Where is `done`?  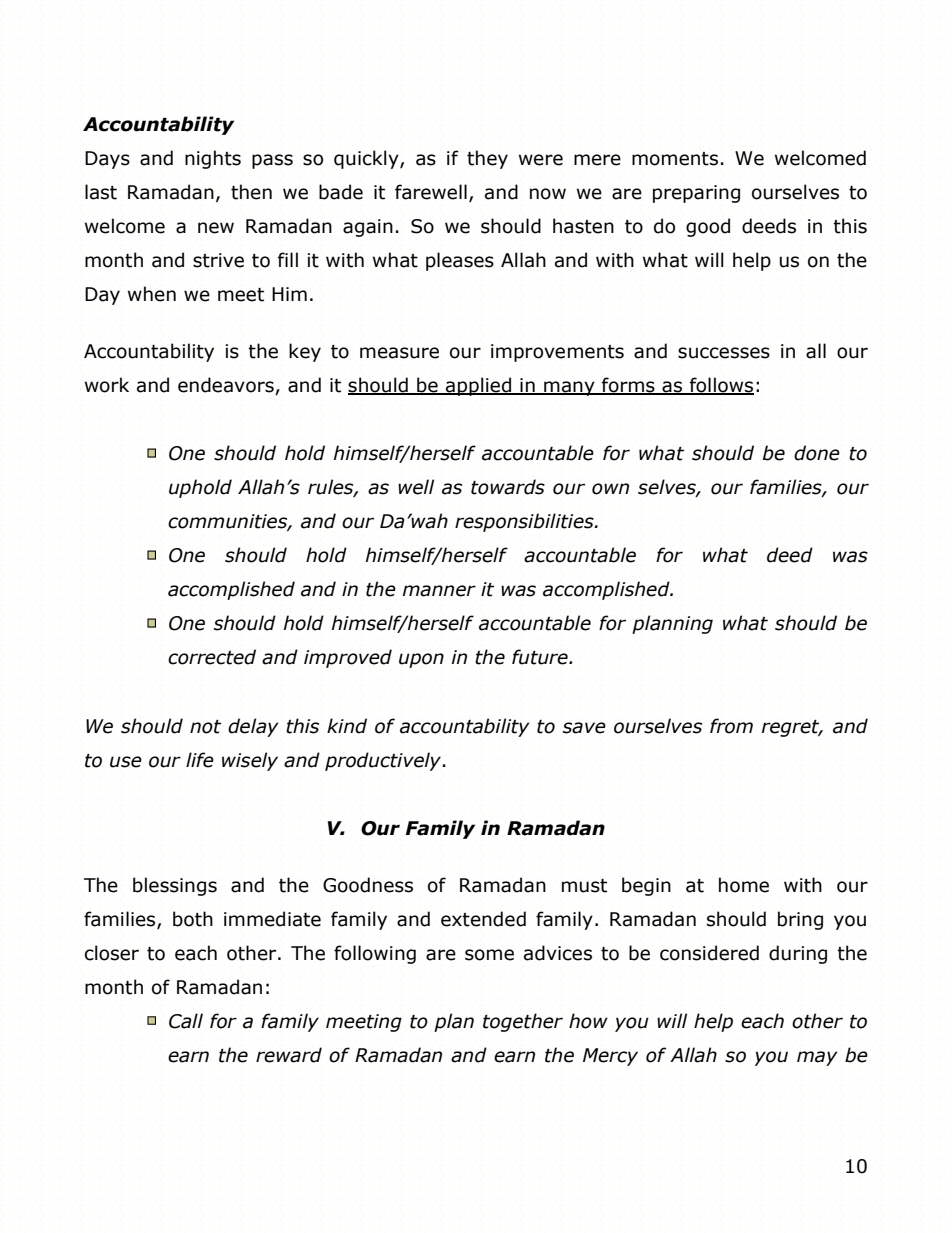
done is located at coordinates (817, 453).
